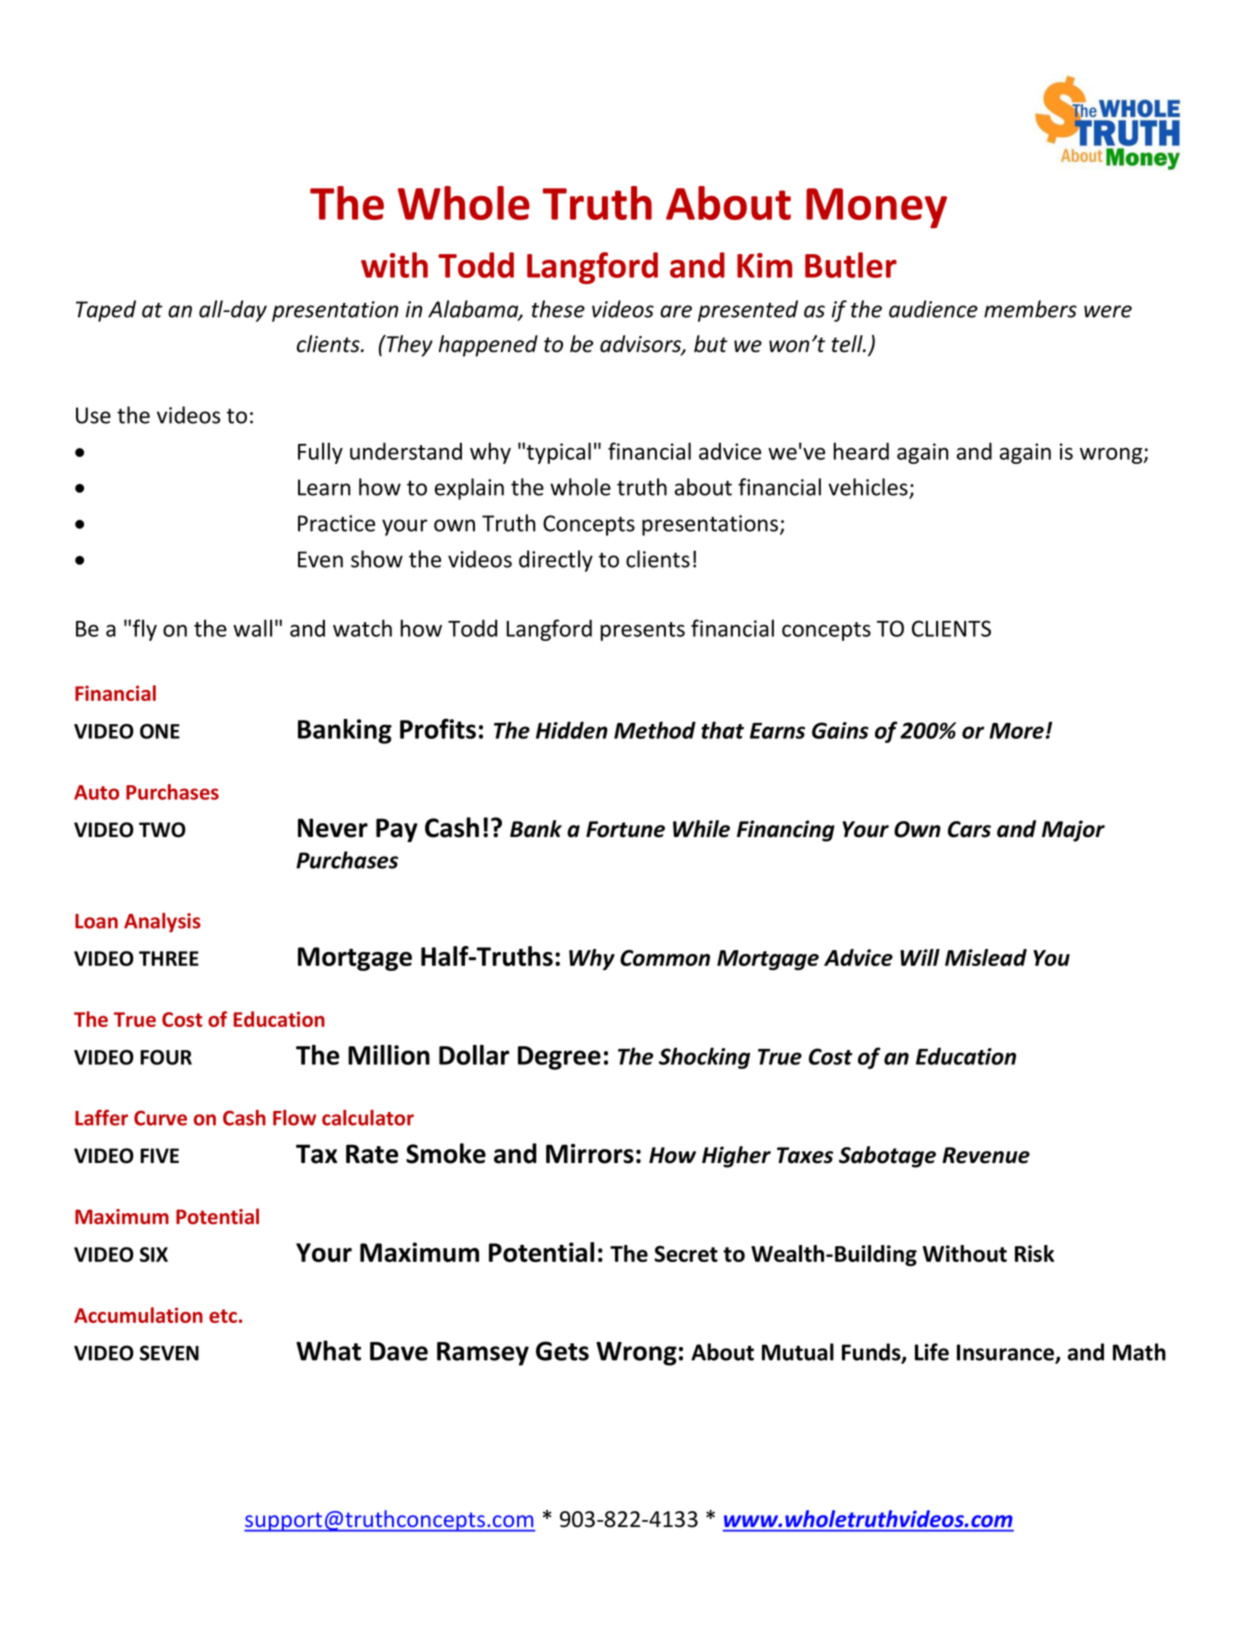 Image resolution: width=1258 pixels, height=1628 pixels. Describe the element at coordinates (223, 1316) in the document. I see `etc` at that location.
